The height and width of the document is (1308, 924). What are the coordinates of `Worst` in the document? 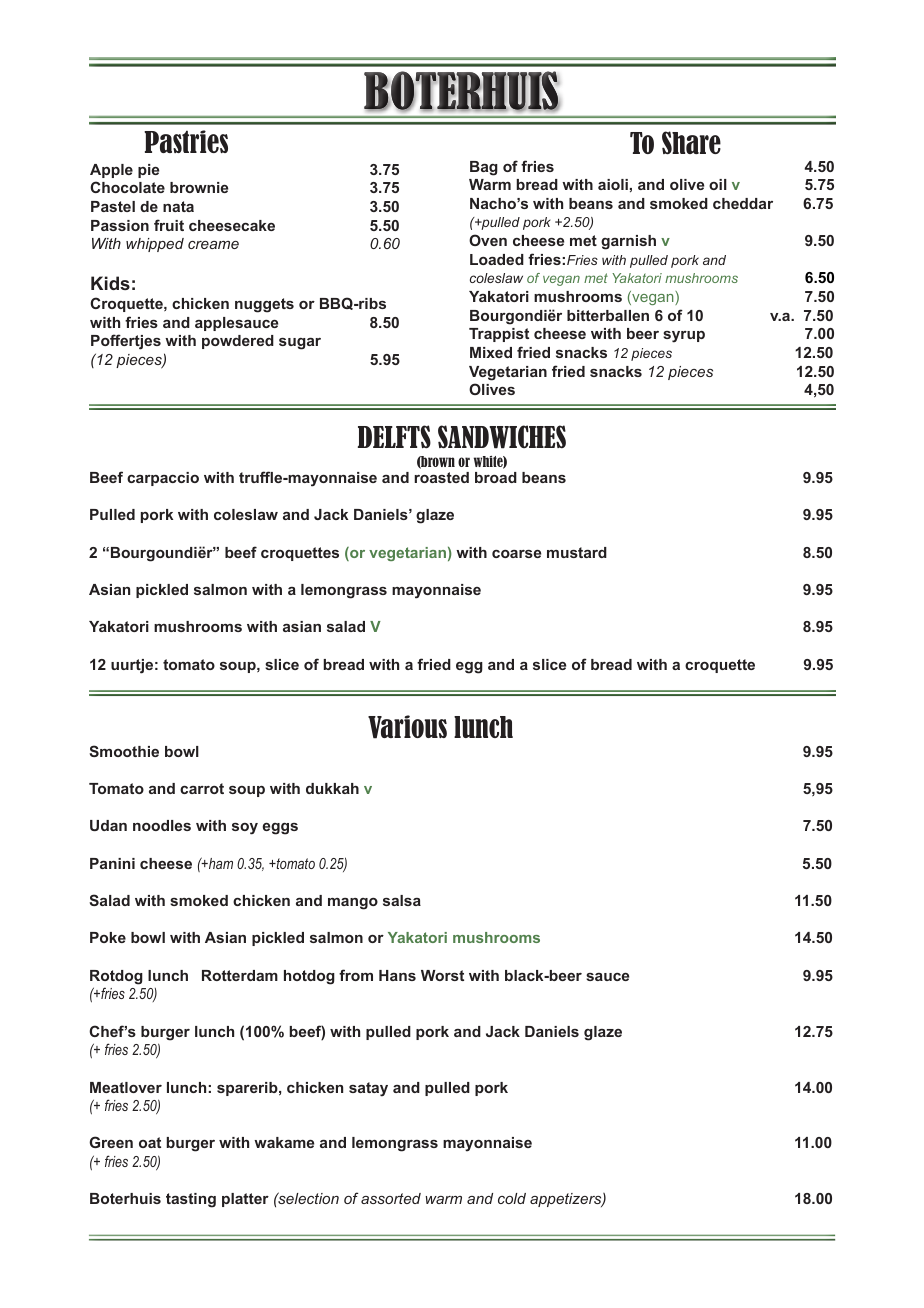 It's located at (442, 975).
